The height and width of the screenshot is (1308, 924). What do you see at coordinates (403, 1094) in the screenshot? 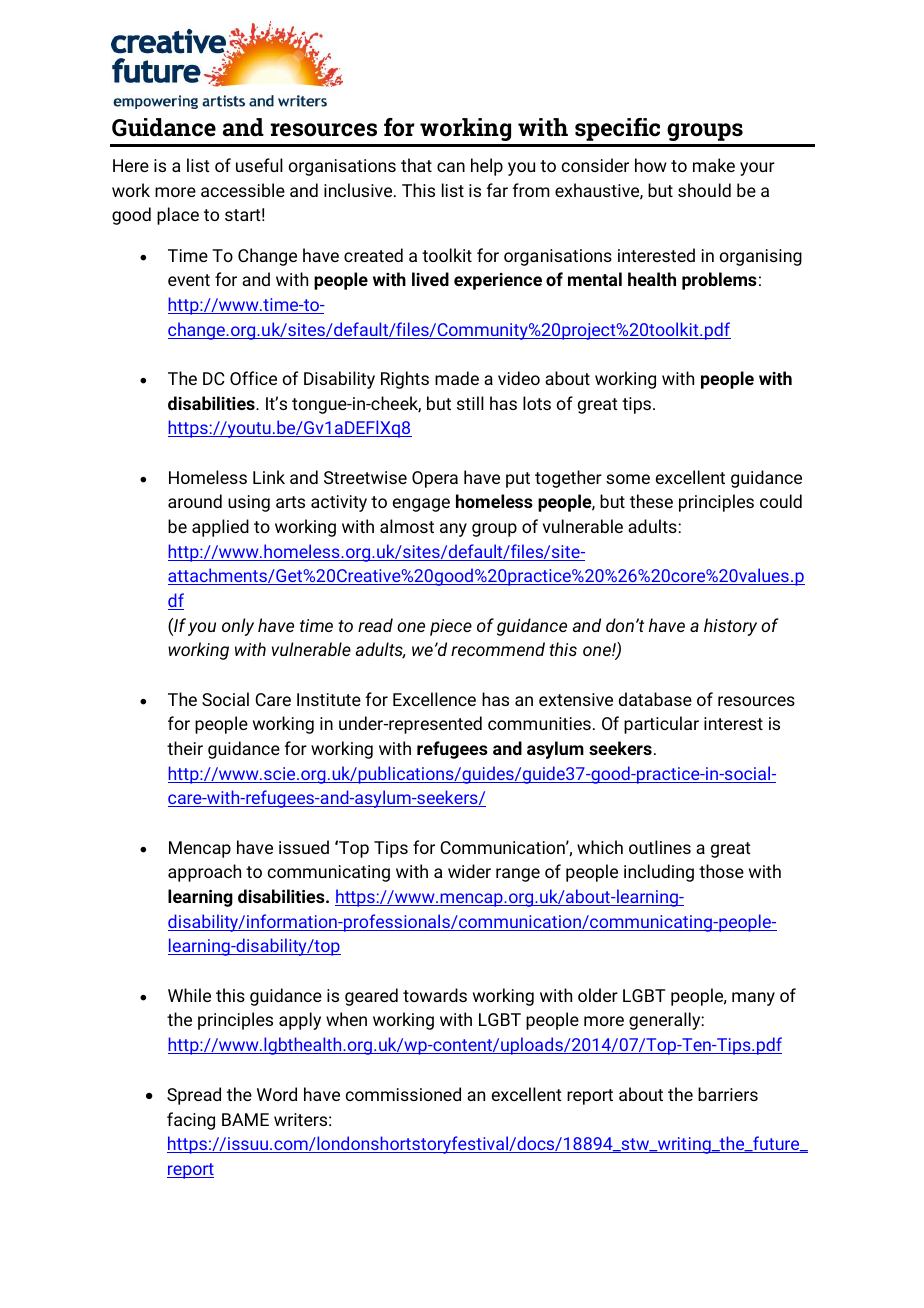
I see `commissioned` at bounding box center [403, 1094].
